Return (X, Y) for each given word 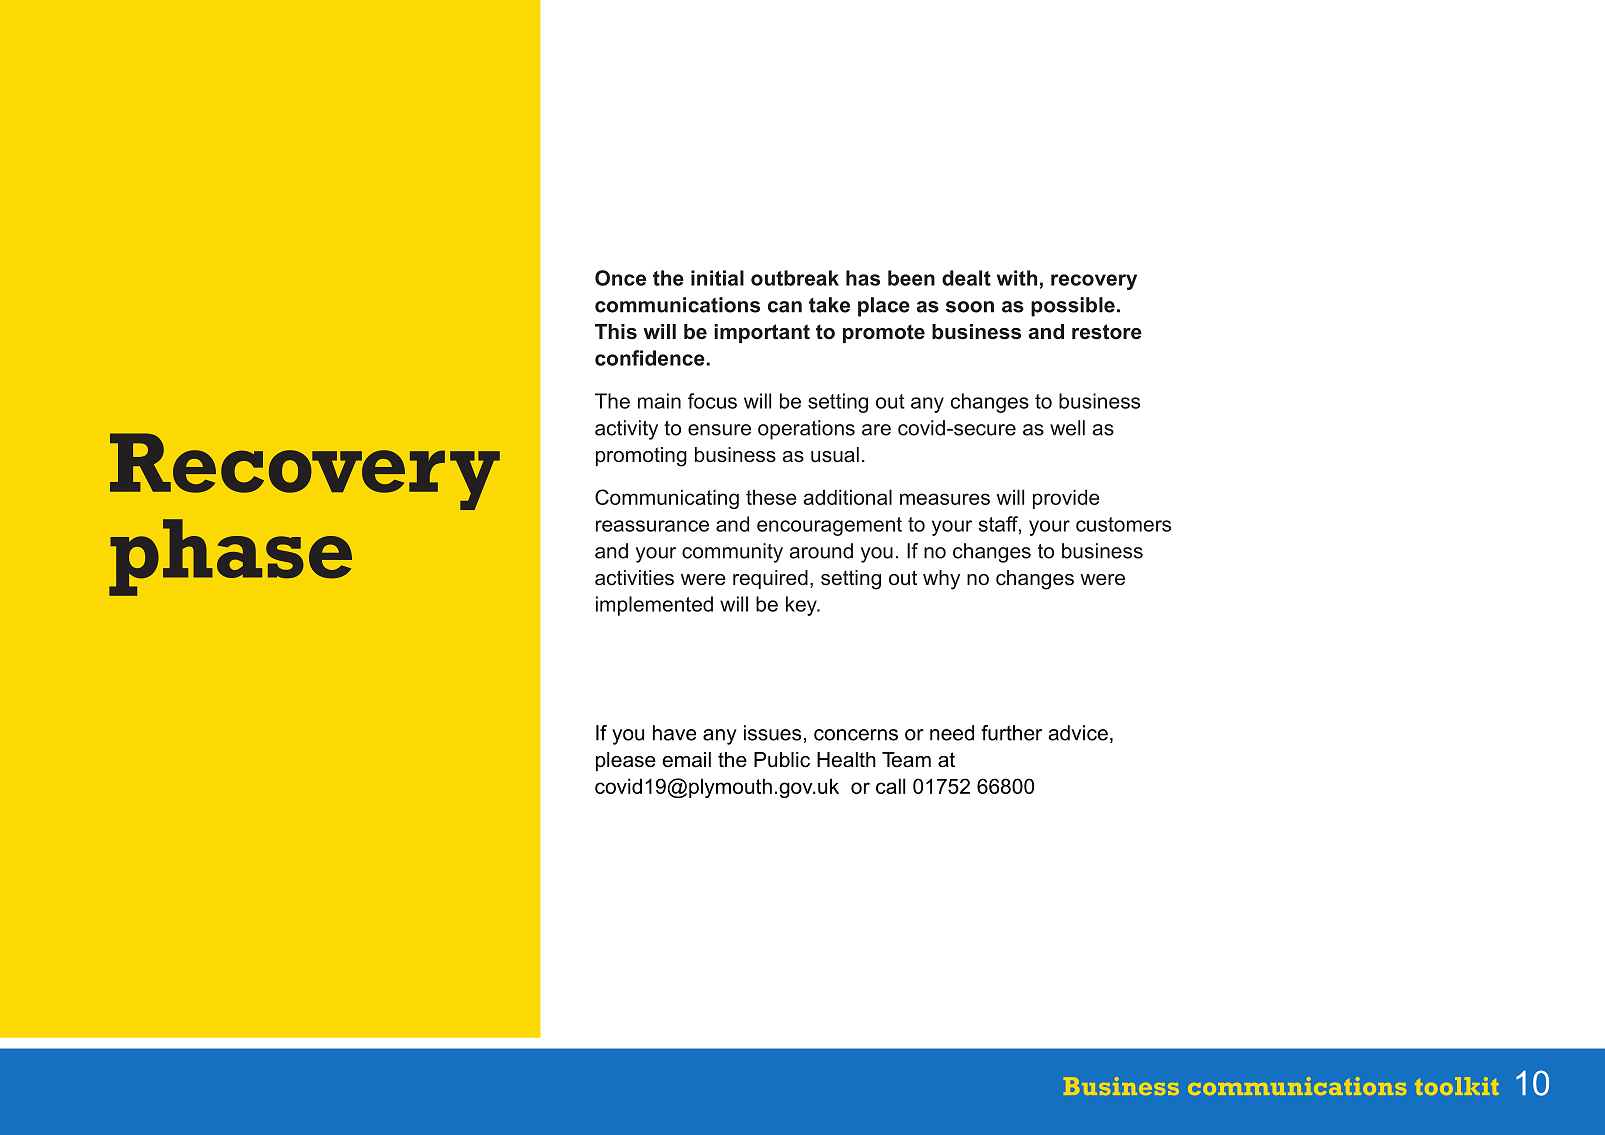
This (616, 332)
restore (1107, 332)
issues (772, 733)
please (626, 761)
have (674, 733)
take (829, 305)
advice (1078, 733)
